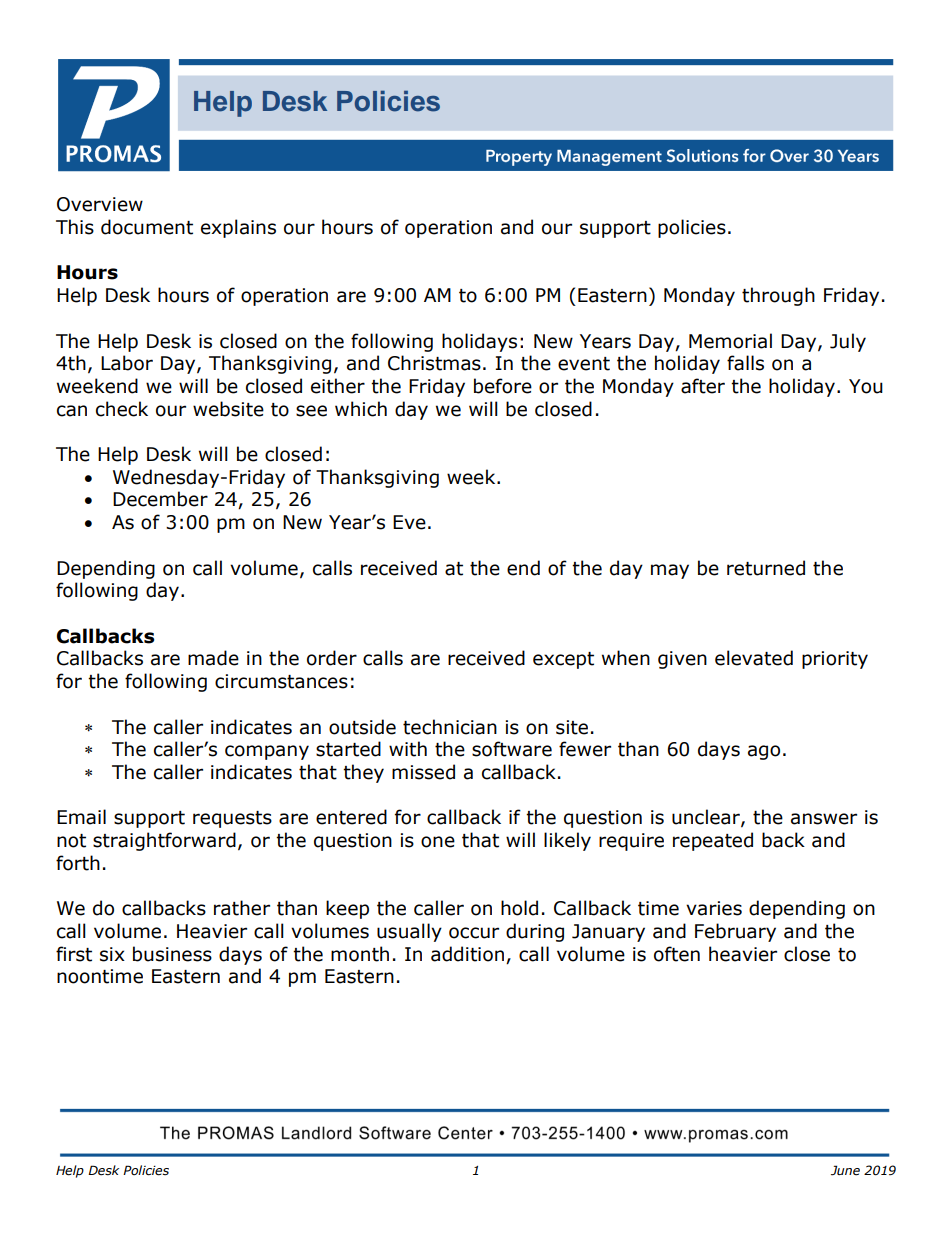 Image resolution: width=952 pixels, height=1233 pixels. Describe the element at coordinates (434, 363) in the screenshot. I see `Christmas` at that location.
